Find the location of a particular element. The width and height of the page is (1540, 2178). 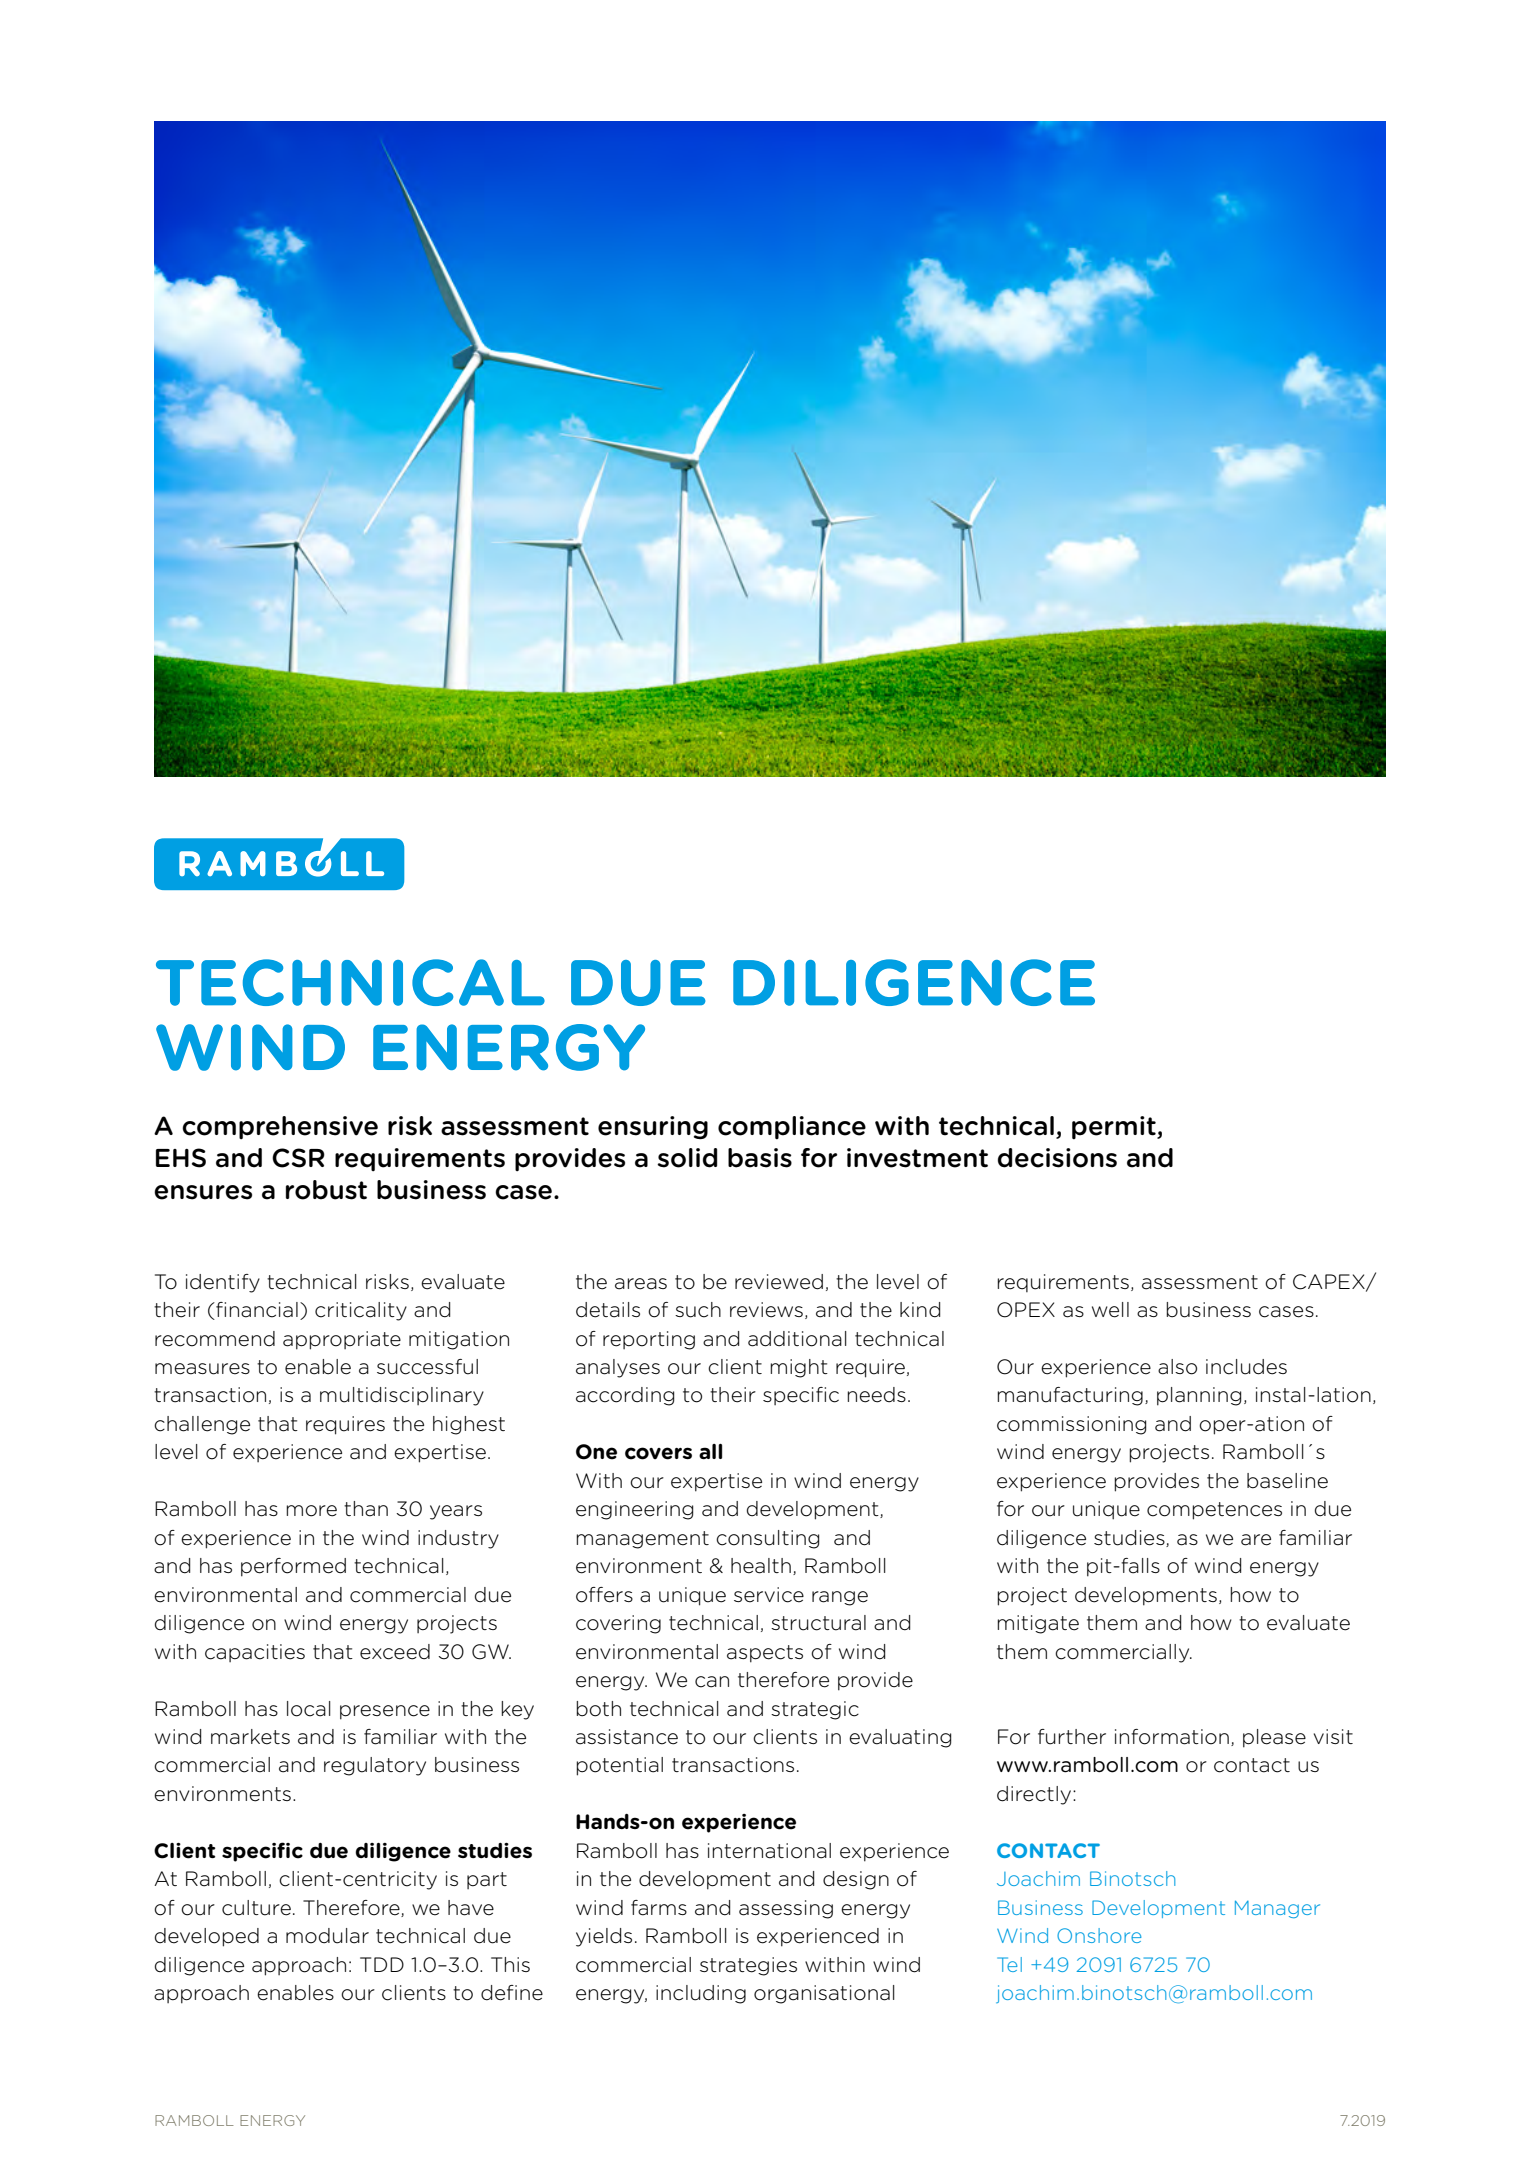

performed is located at coordinates (293, 1567).
